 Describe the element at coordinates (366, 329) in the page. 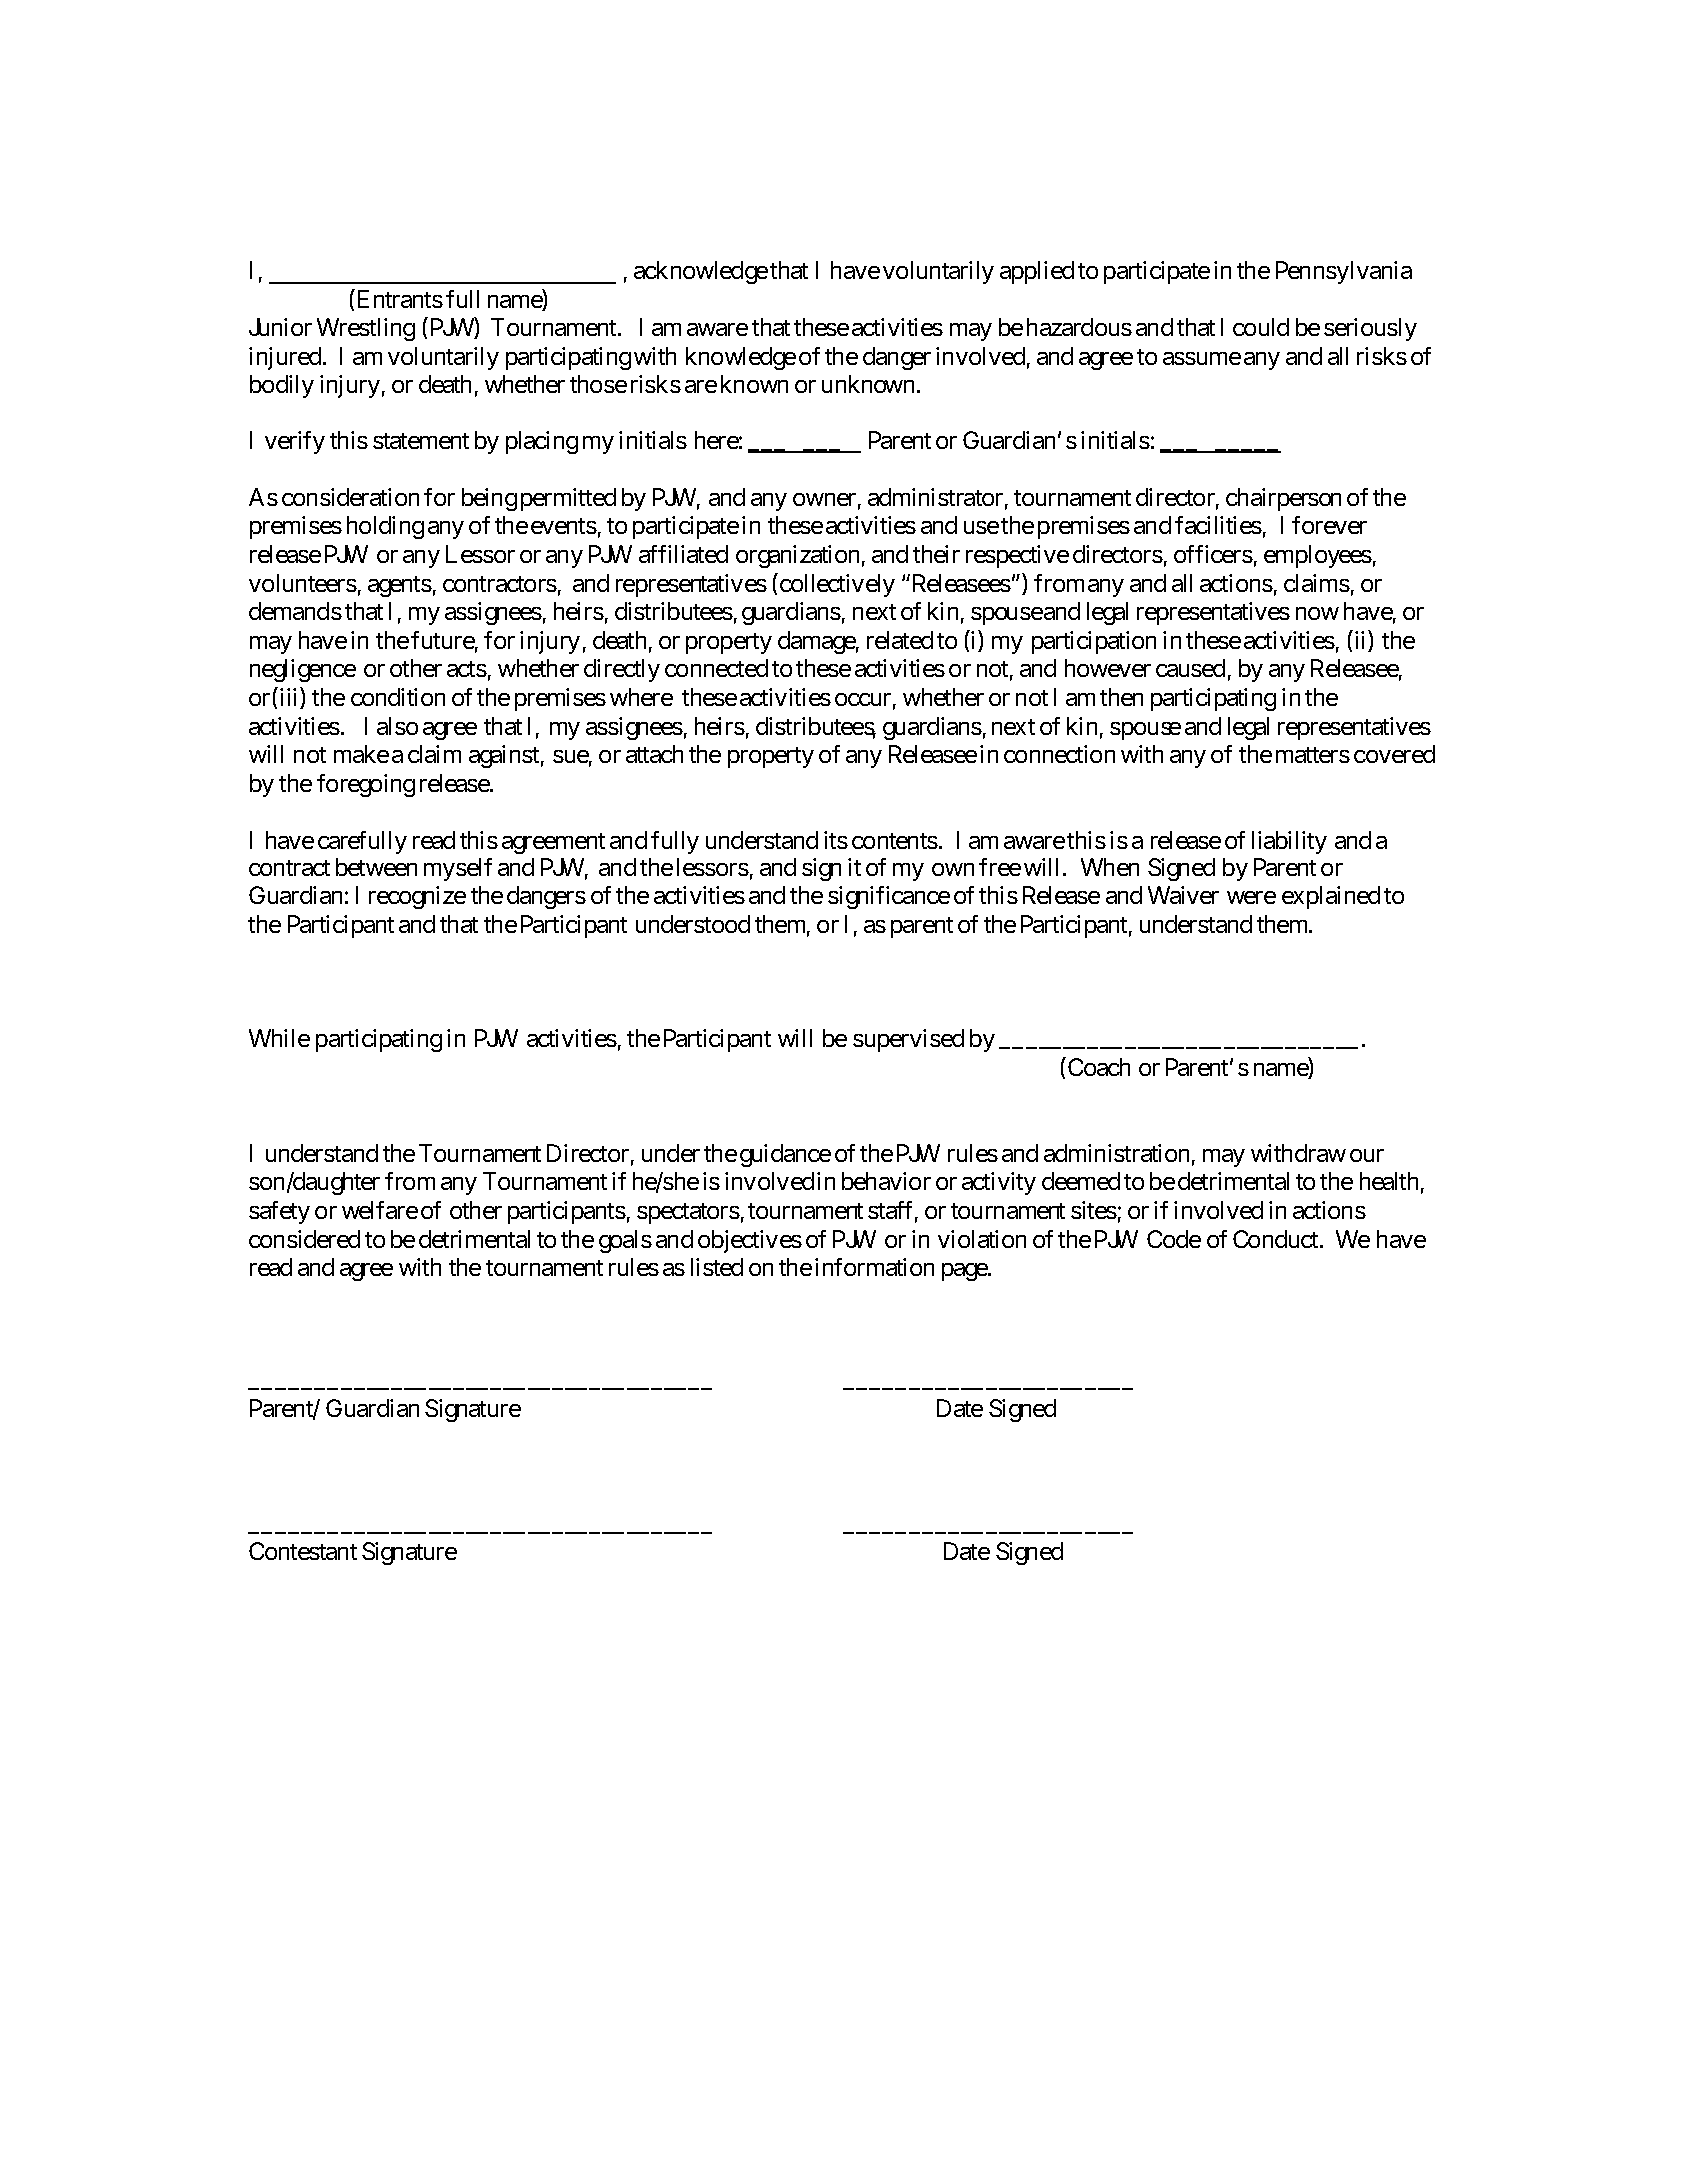

I see `Wrestling` at that location.
